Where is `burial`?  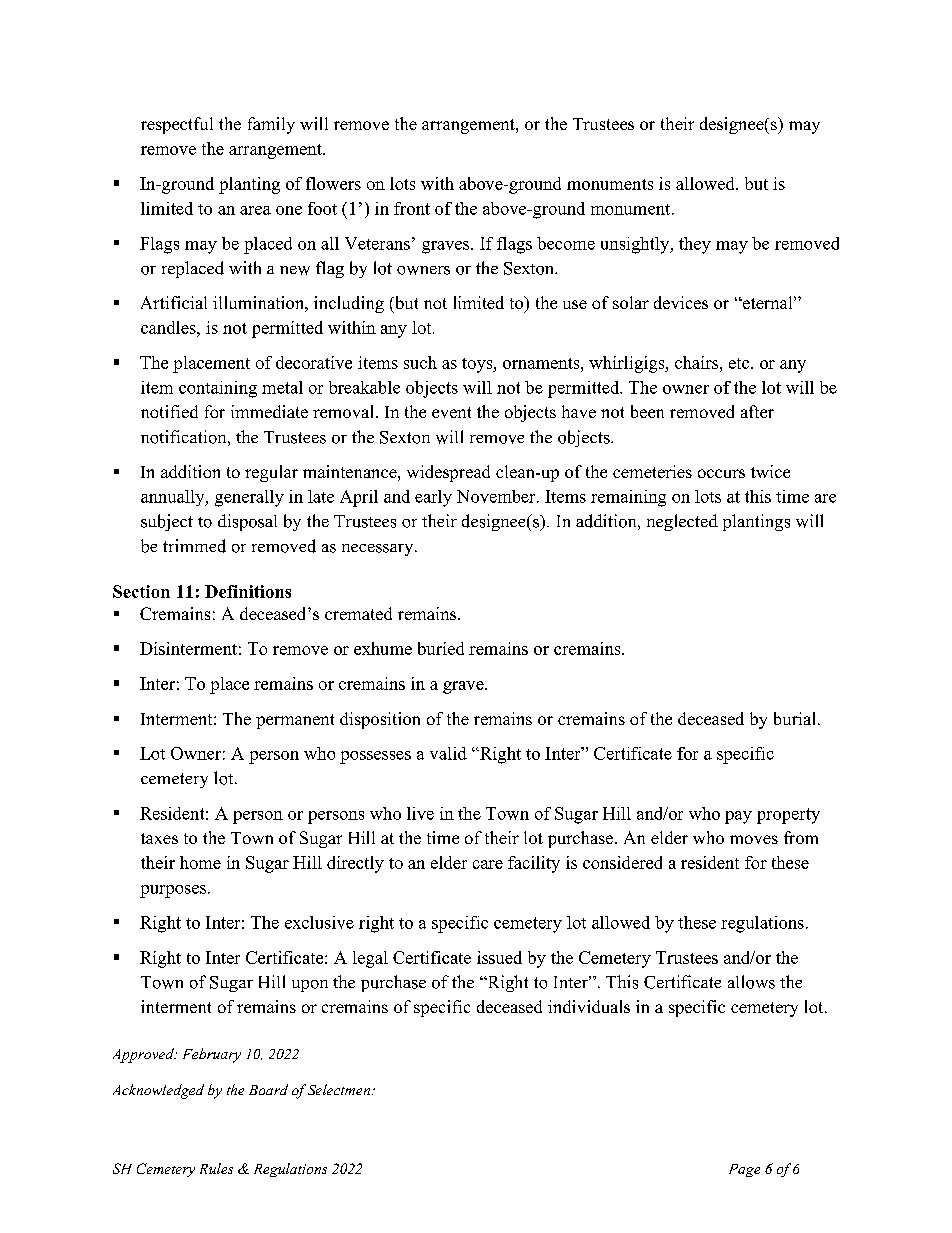
burial is located at coordinates (796, 718).
